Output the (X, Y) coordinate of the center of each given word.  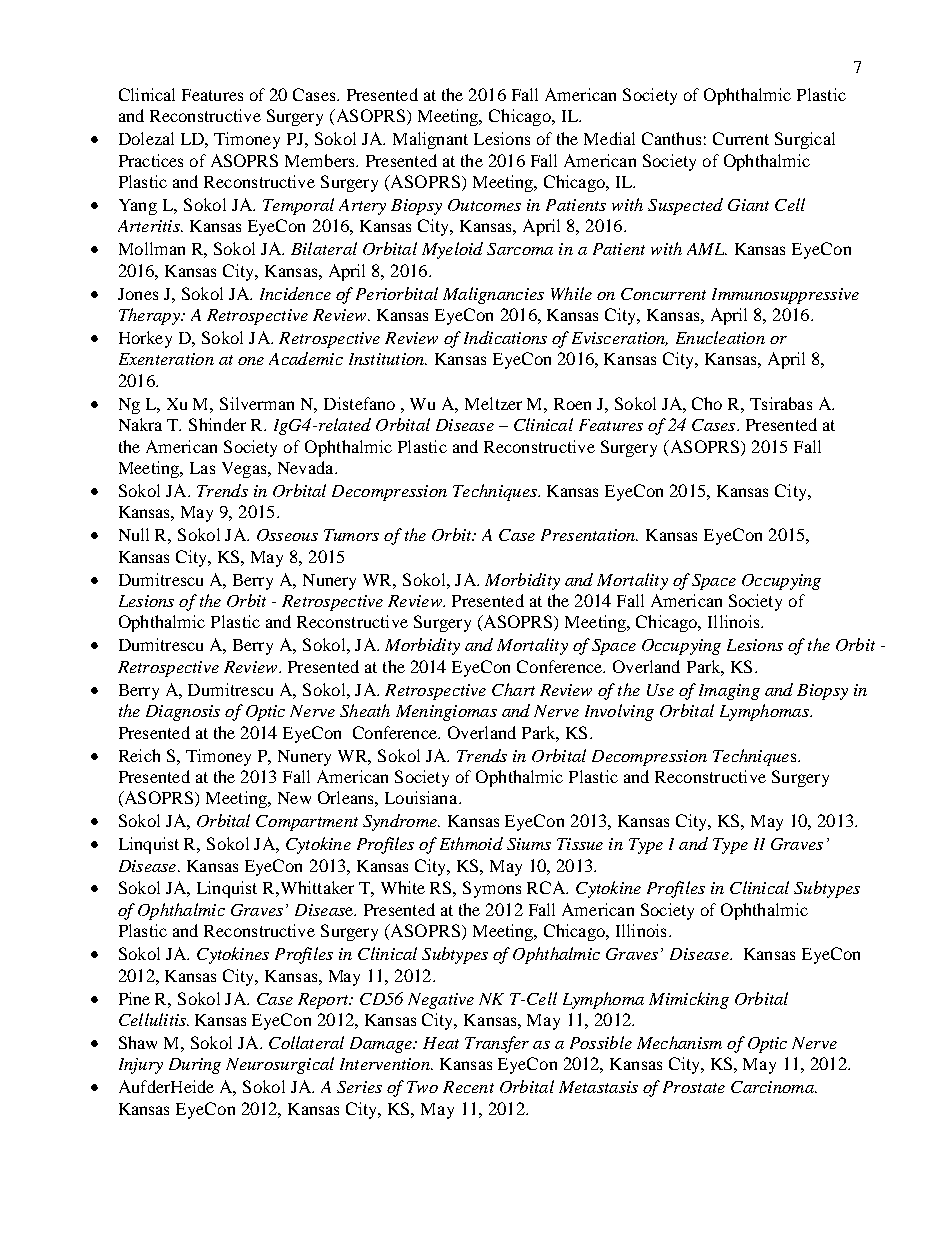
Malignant (430, 140)
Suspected (685, 206)
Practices (151, 160)
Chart (513, 689)
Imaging (729, 692)
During (195, 1066)
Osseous (287, 535)
